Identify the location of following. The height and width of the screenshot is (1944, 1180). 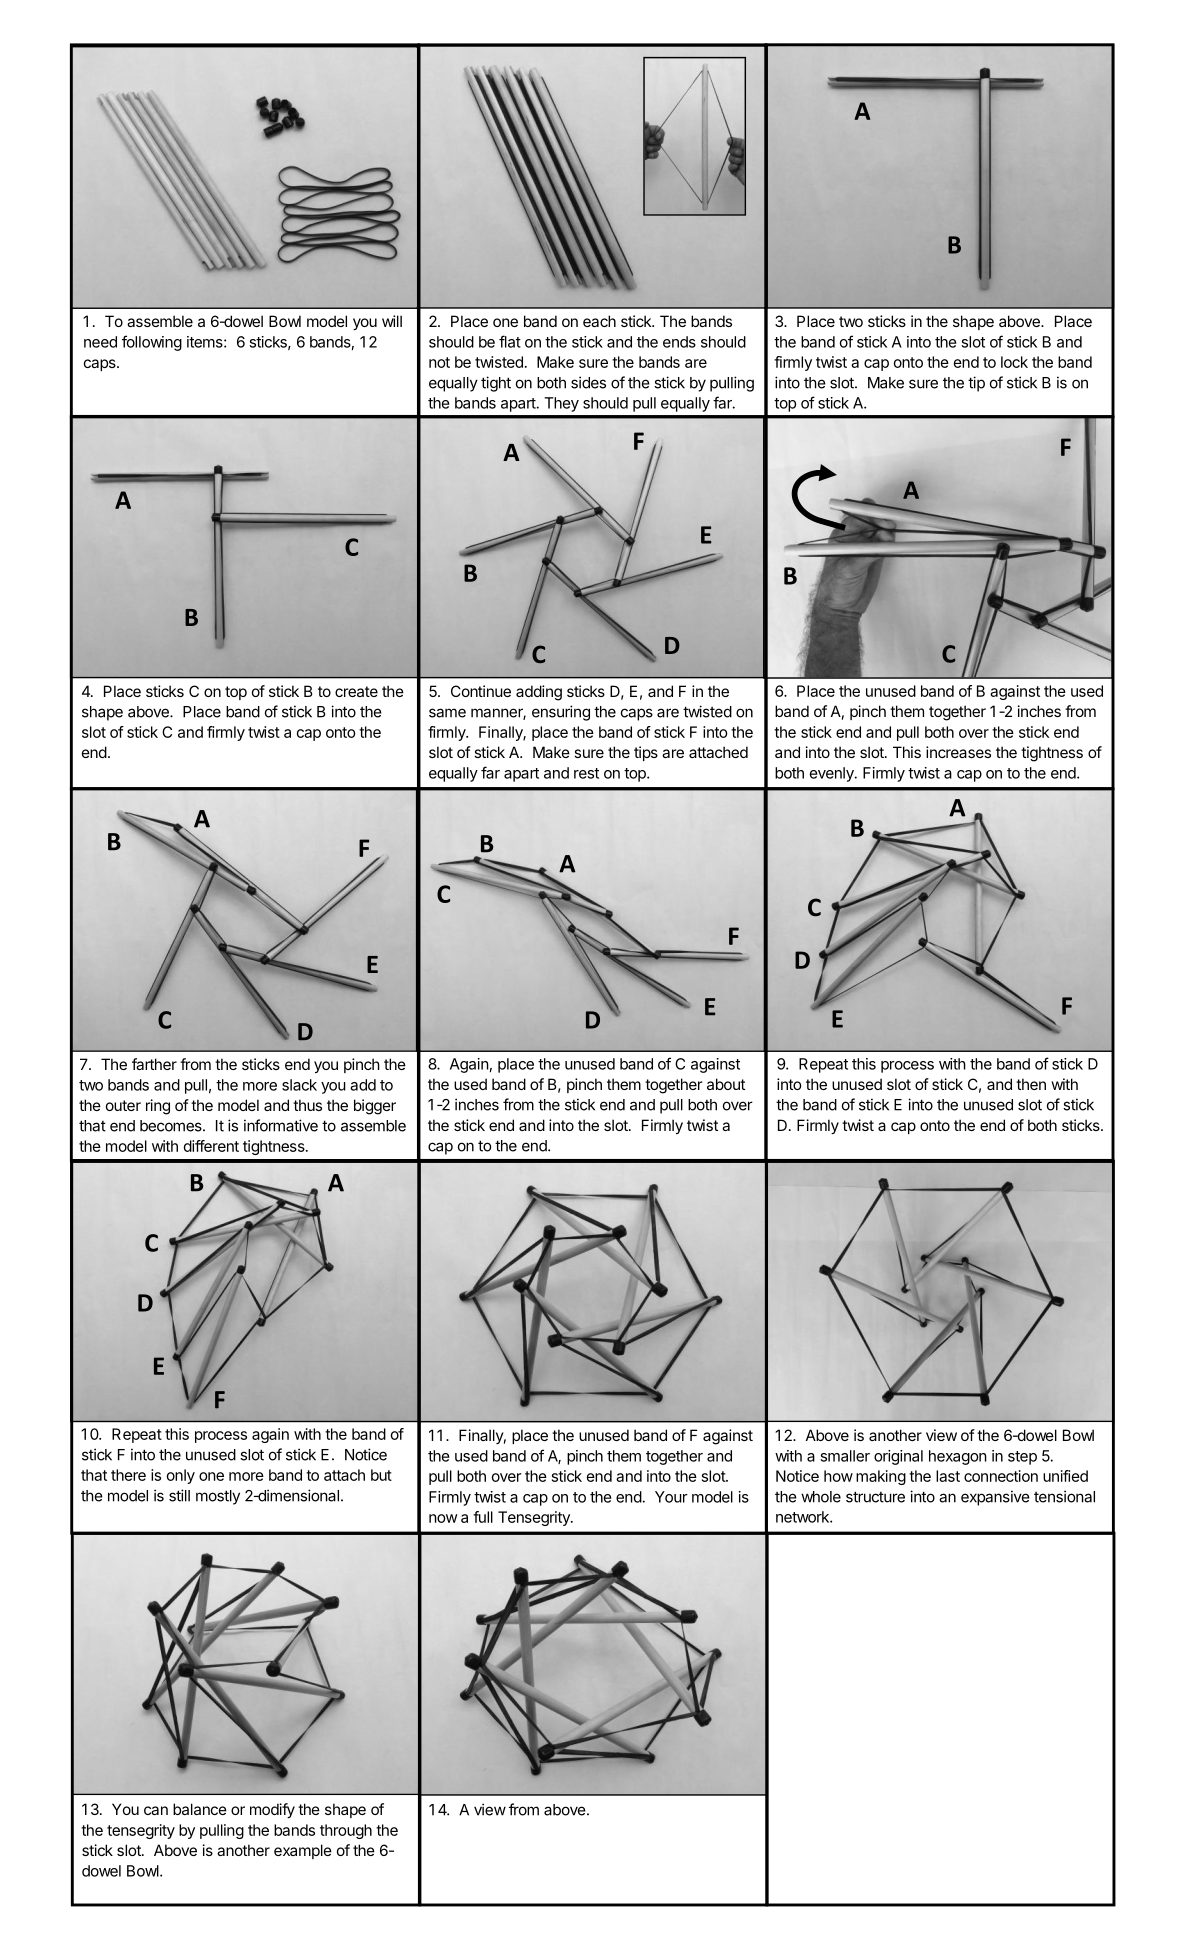
(152, 343).
